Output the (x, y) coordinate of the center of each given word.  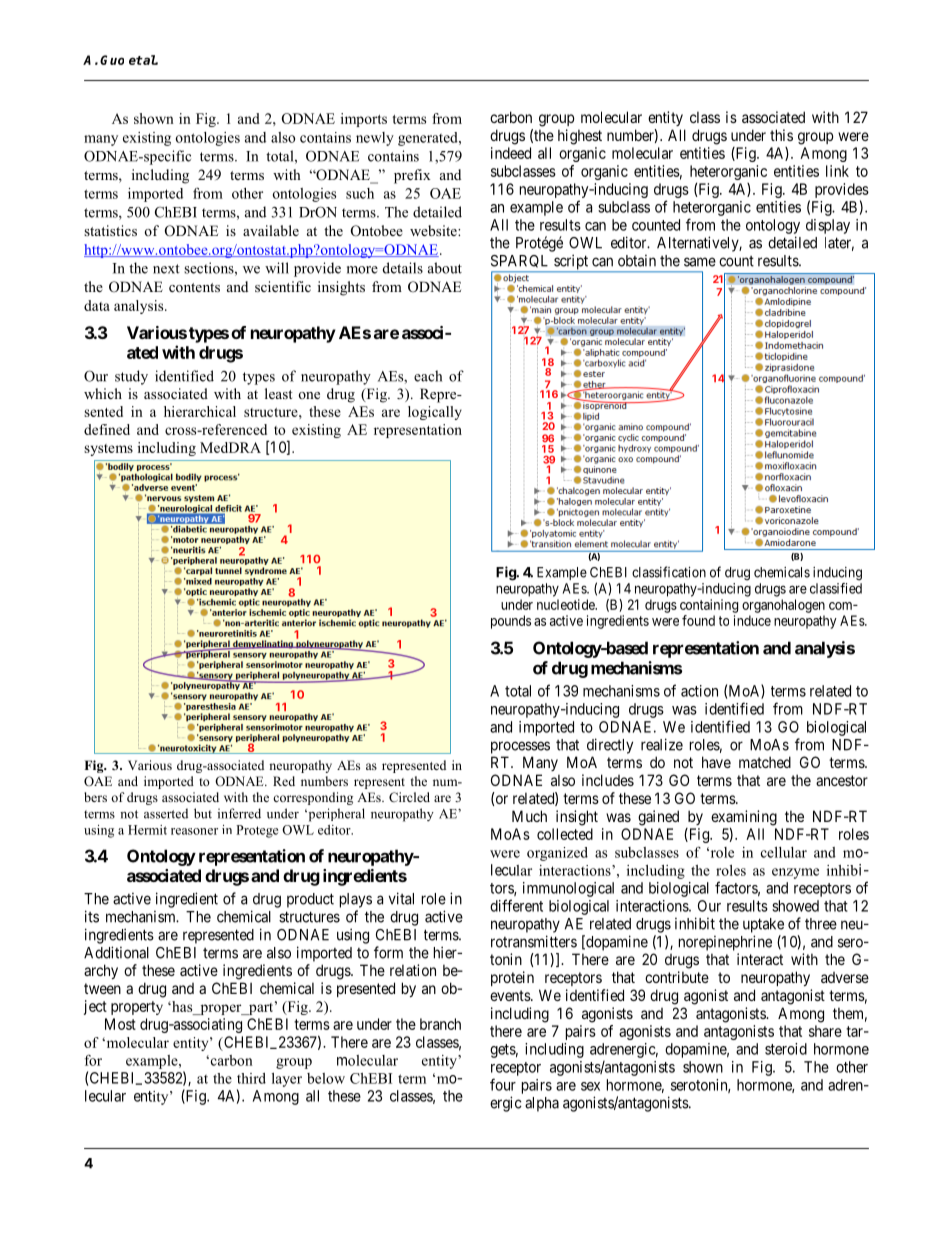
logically (435, 413)
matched (765, 762)
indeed (511, 153)
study (131, 377)
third (251, 1078)
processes (520, 747)
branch (440, 1024)
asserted (166, 813)
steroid (786, 1049)
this (781, 135)
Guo (112, 60)
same (700, 262)
